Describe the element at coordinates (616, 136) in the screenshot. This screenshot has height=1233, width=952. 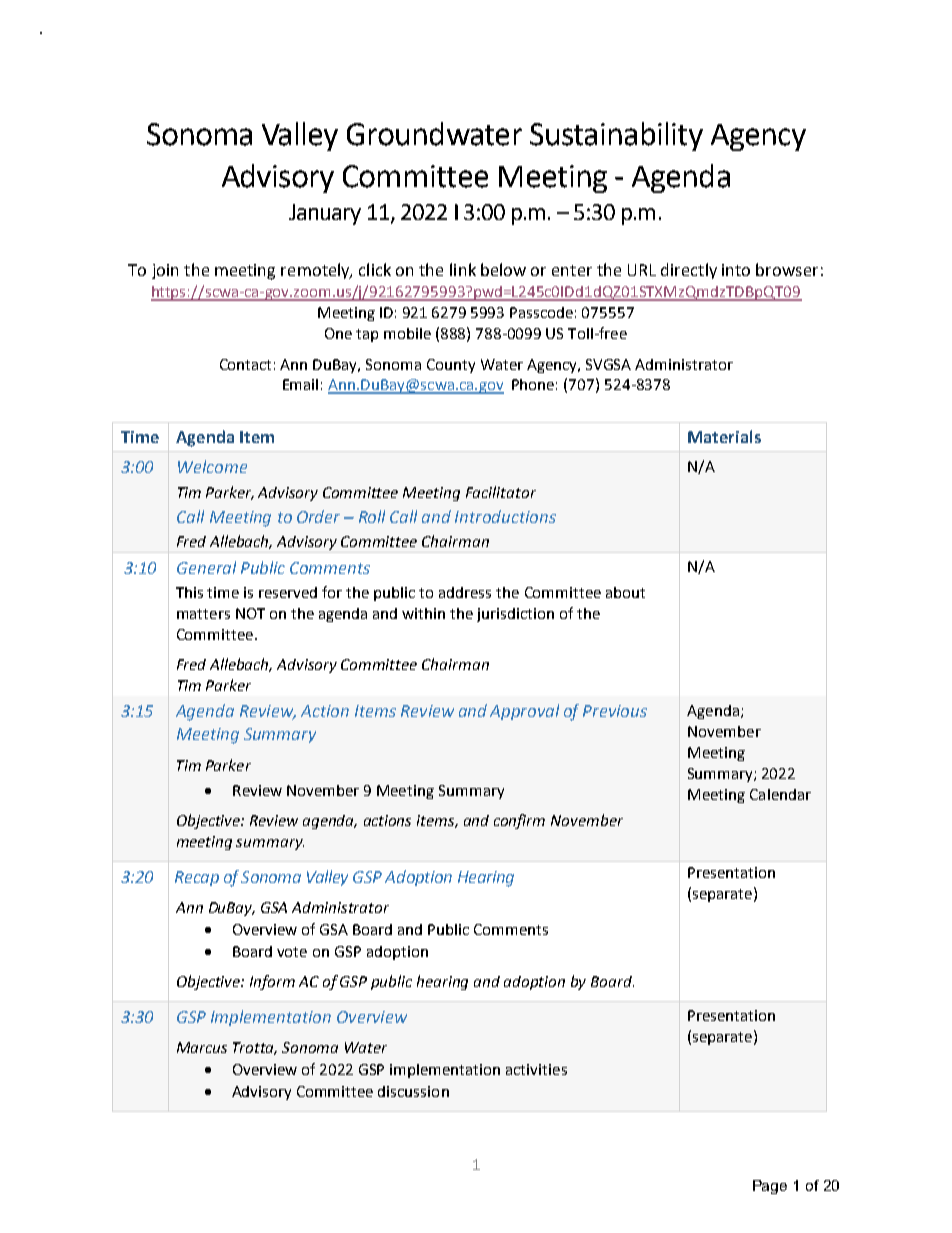
I see `Sustainability` at that location.
